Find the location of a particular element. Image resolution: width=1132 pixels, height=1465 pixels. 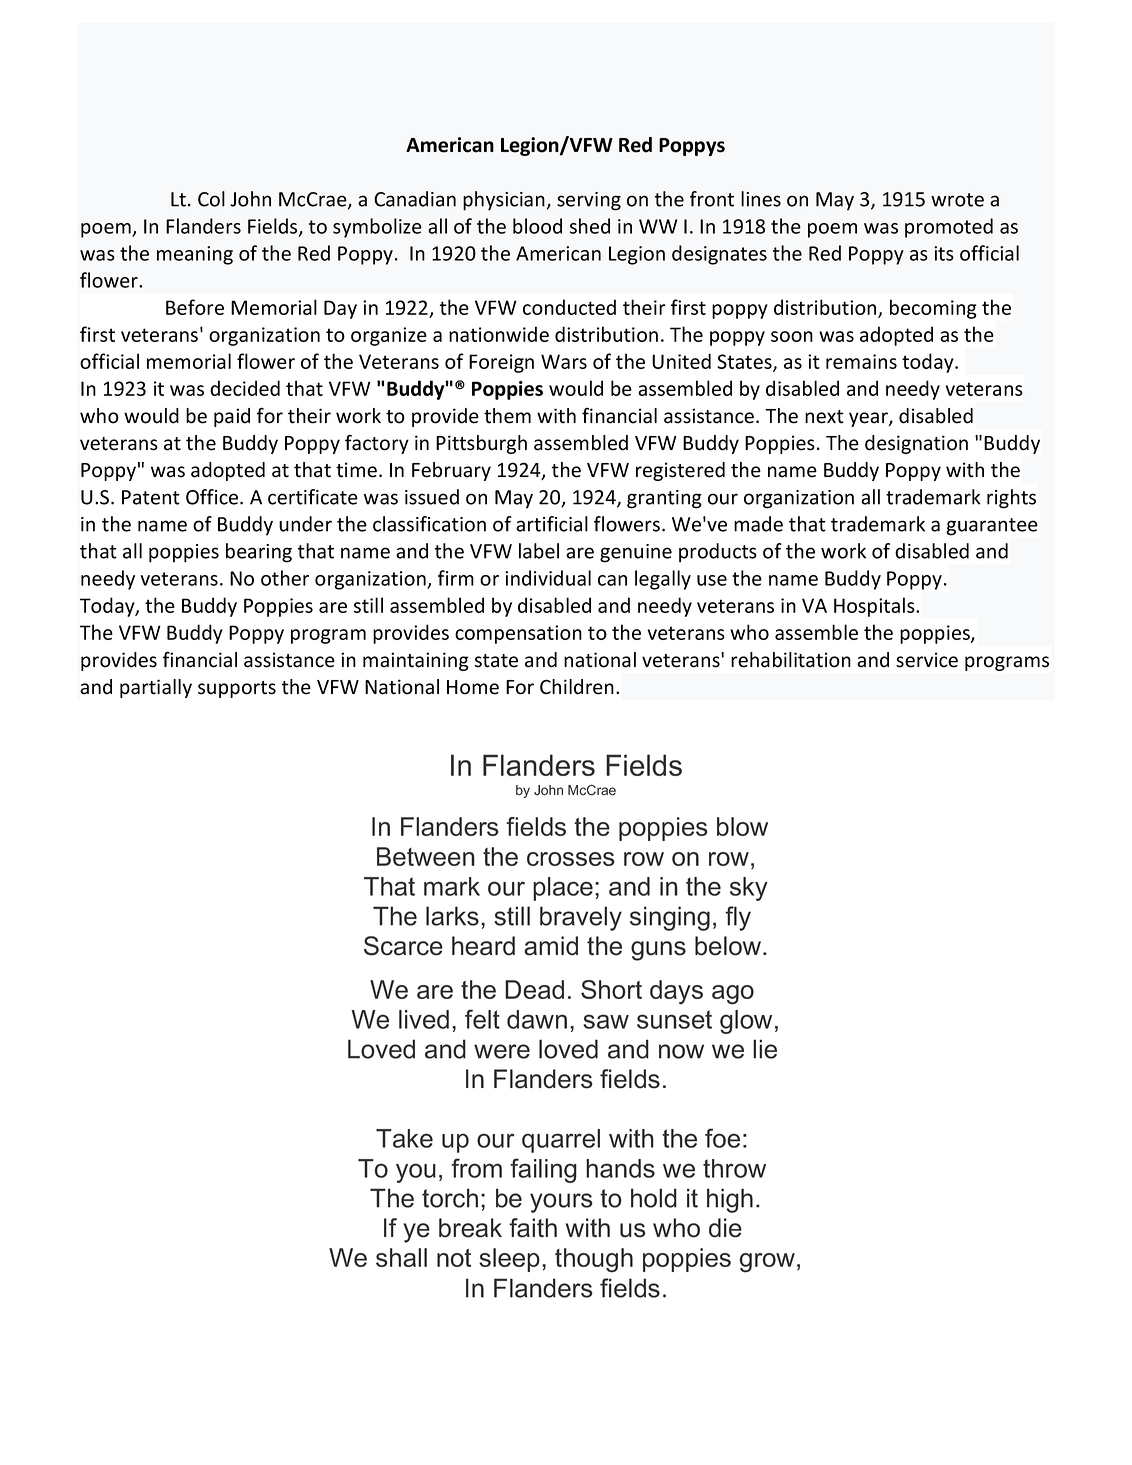

shed is located at coordinates (590, 226).
